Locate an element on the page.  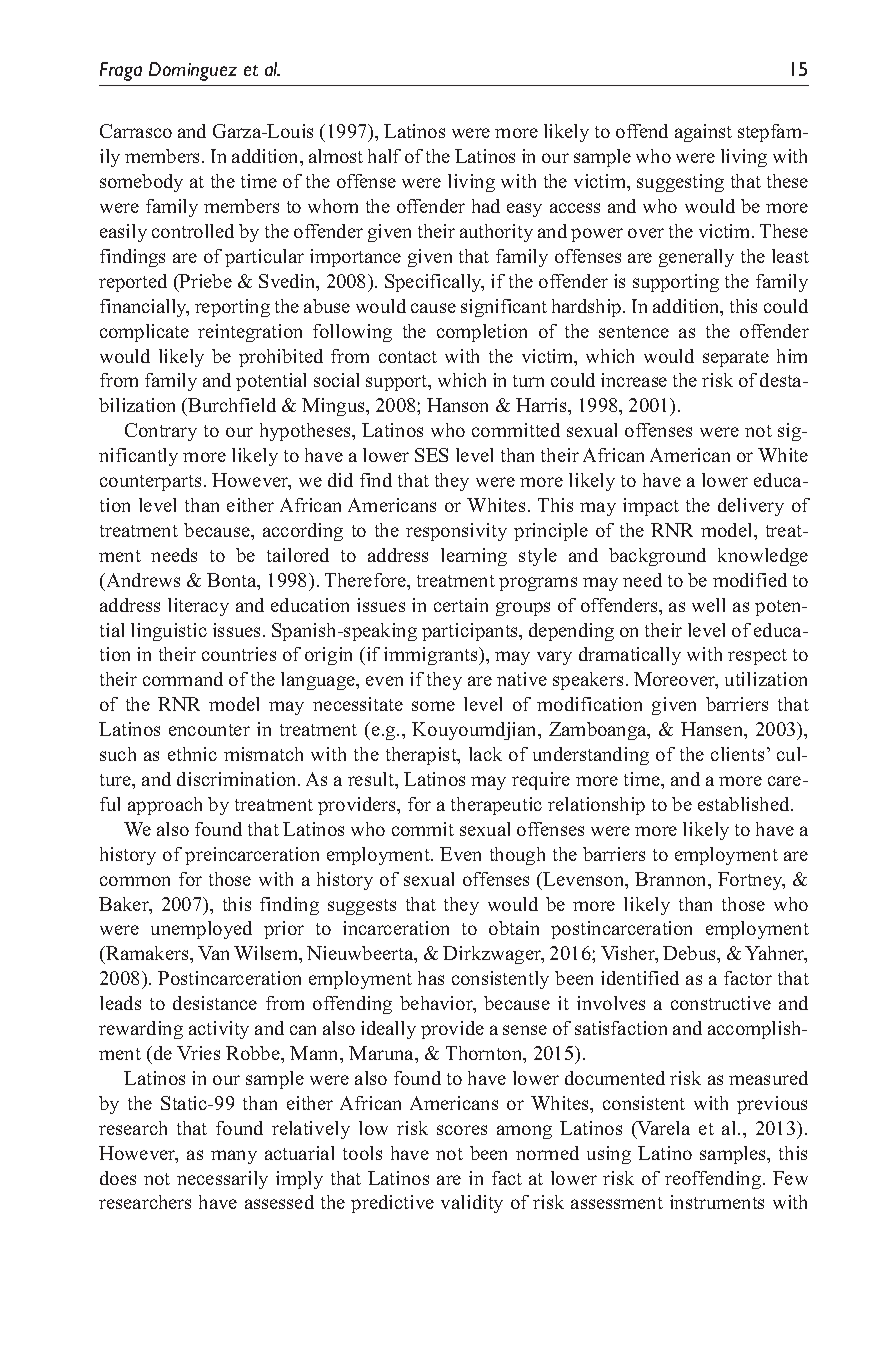
Dominguez is located at coordinates (193, 71).
